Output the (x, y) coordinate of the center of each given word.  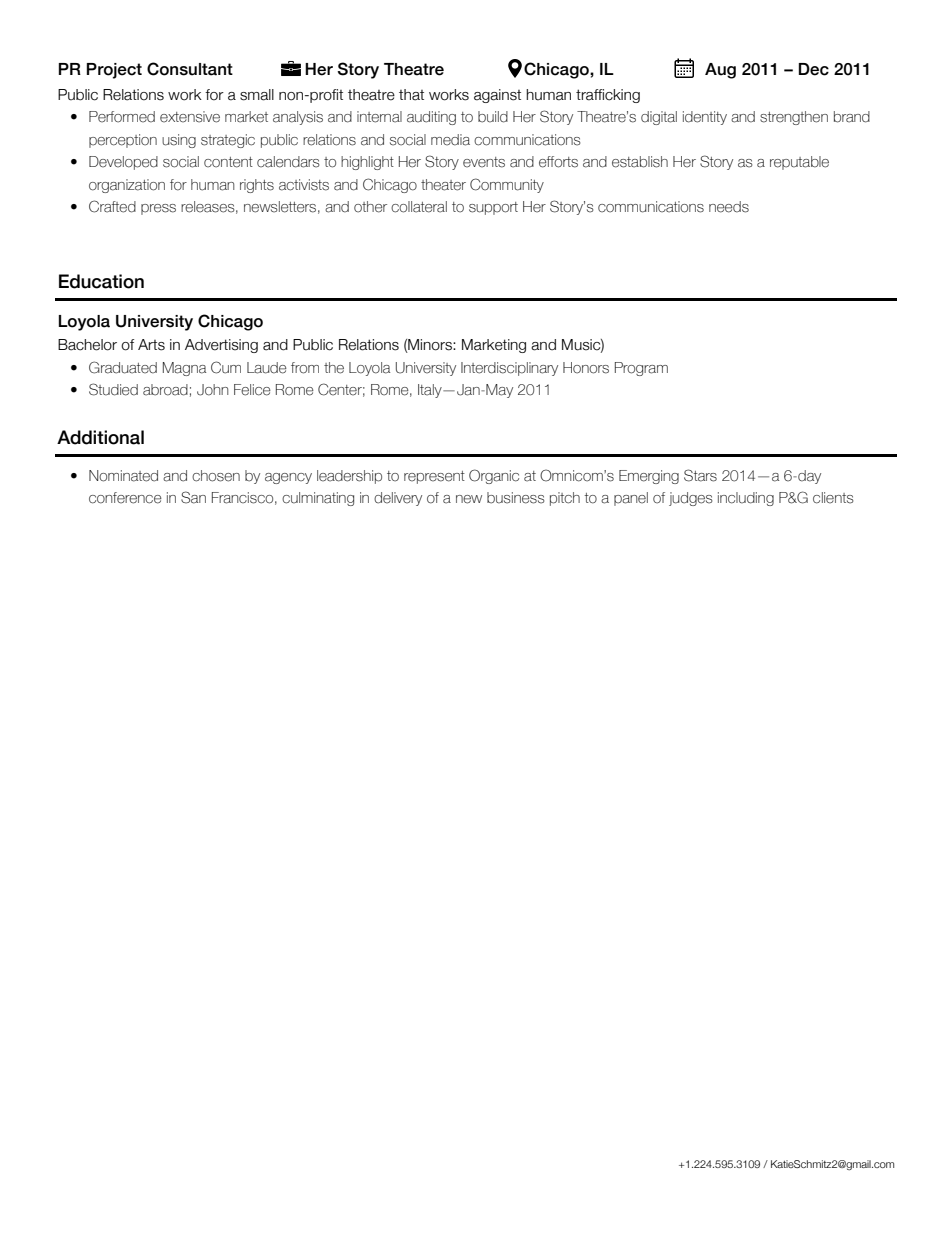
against (497, 96)
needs (729, 207)
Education (101, 281)
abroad (165, 390)
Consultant (190, 69)
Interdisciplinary (509, 369)
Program (641, 369)
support (493, 208)
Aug (720, 71)
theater (443, 185)
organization (127, 186)
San (193, 497)
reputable (799, 163)
